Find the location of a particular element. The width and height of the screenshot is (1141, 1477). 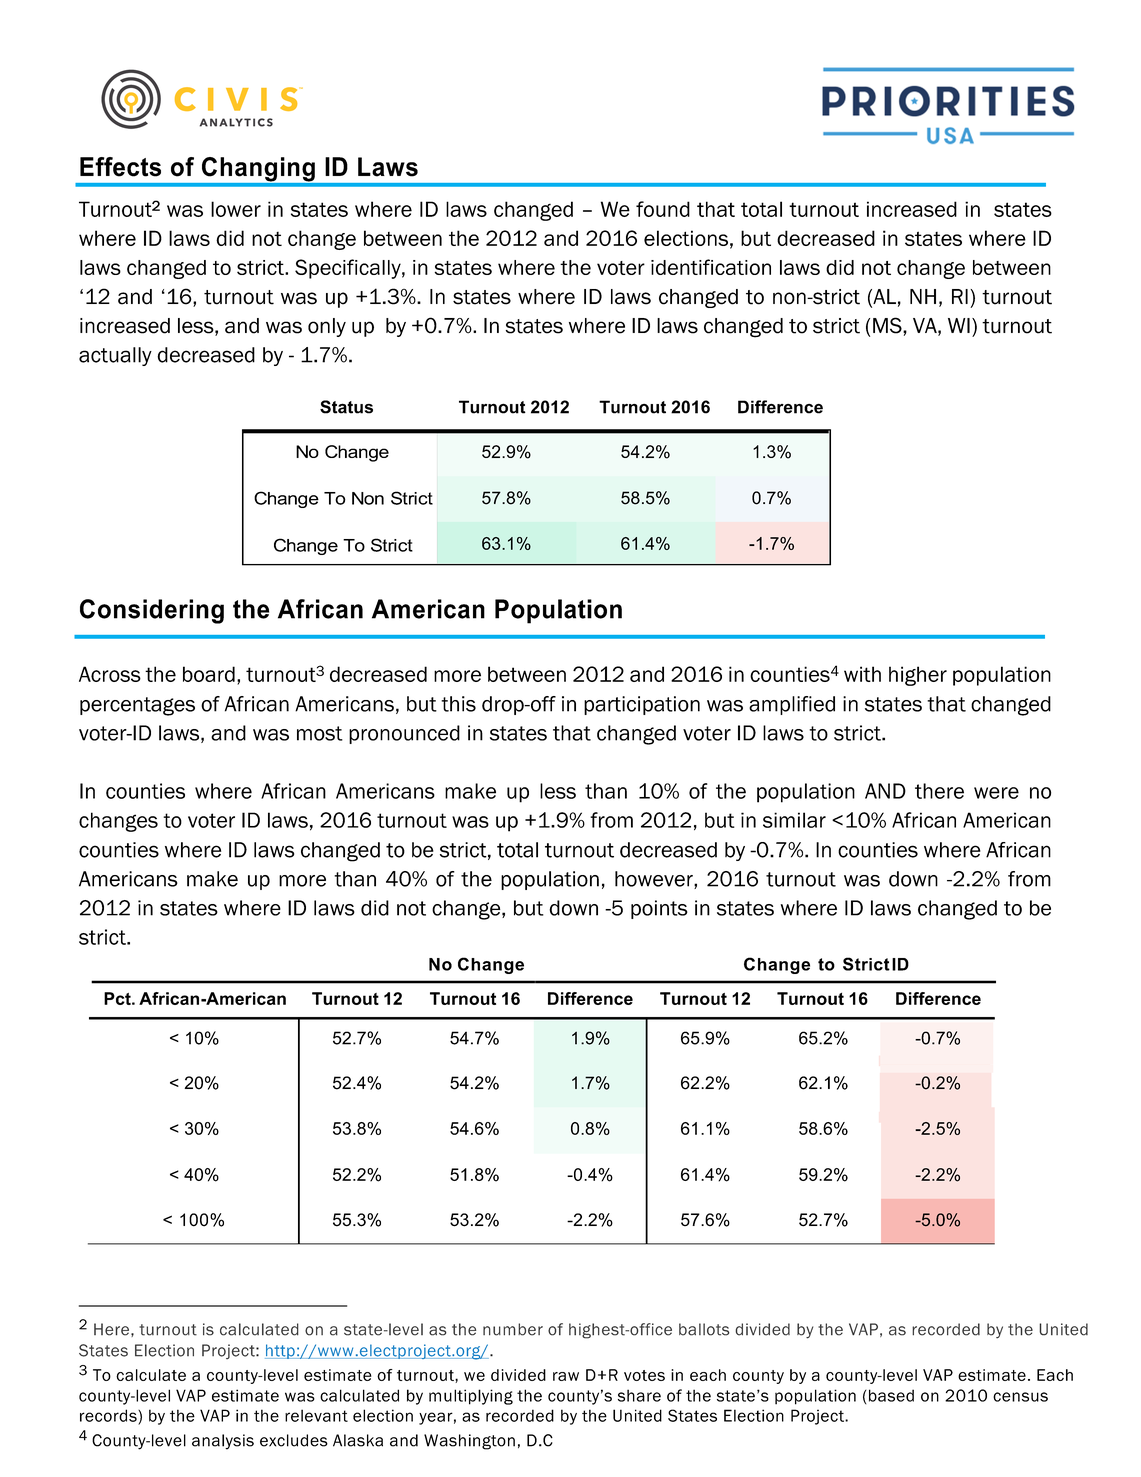

raw is located at coordinates (566, 1376).
